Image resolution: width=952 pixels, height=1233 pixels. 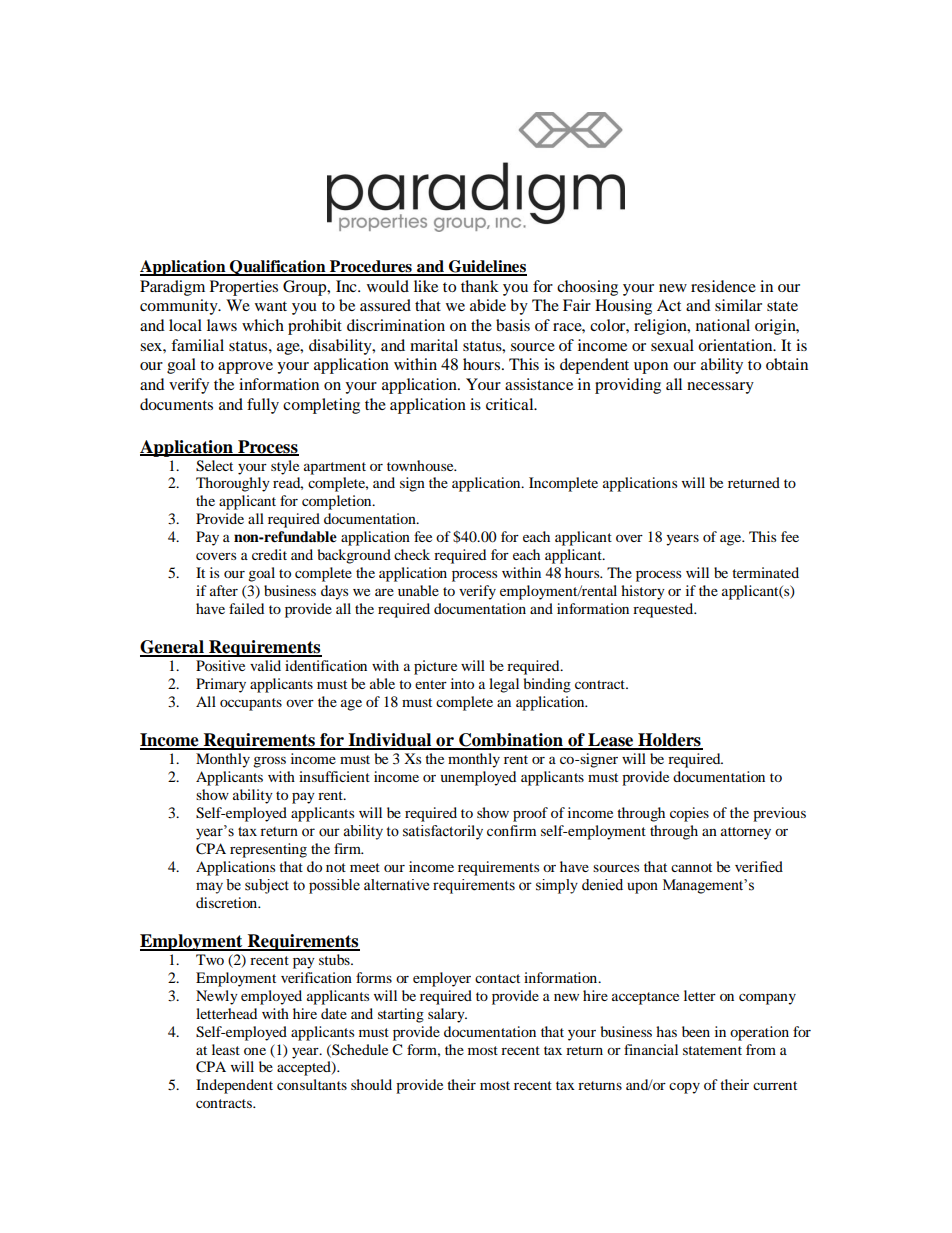 I want to click on residence, so click(x=723, y=286).
